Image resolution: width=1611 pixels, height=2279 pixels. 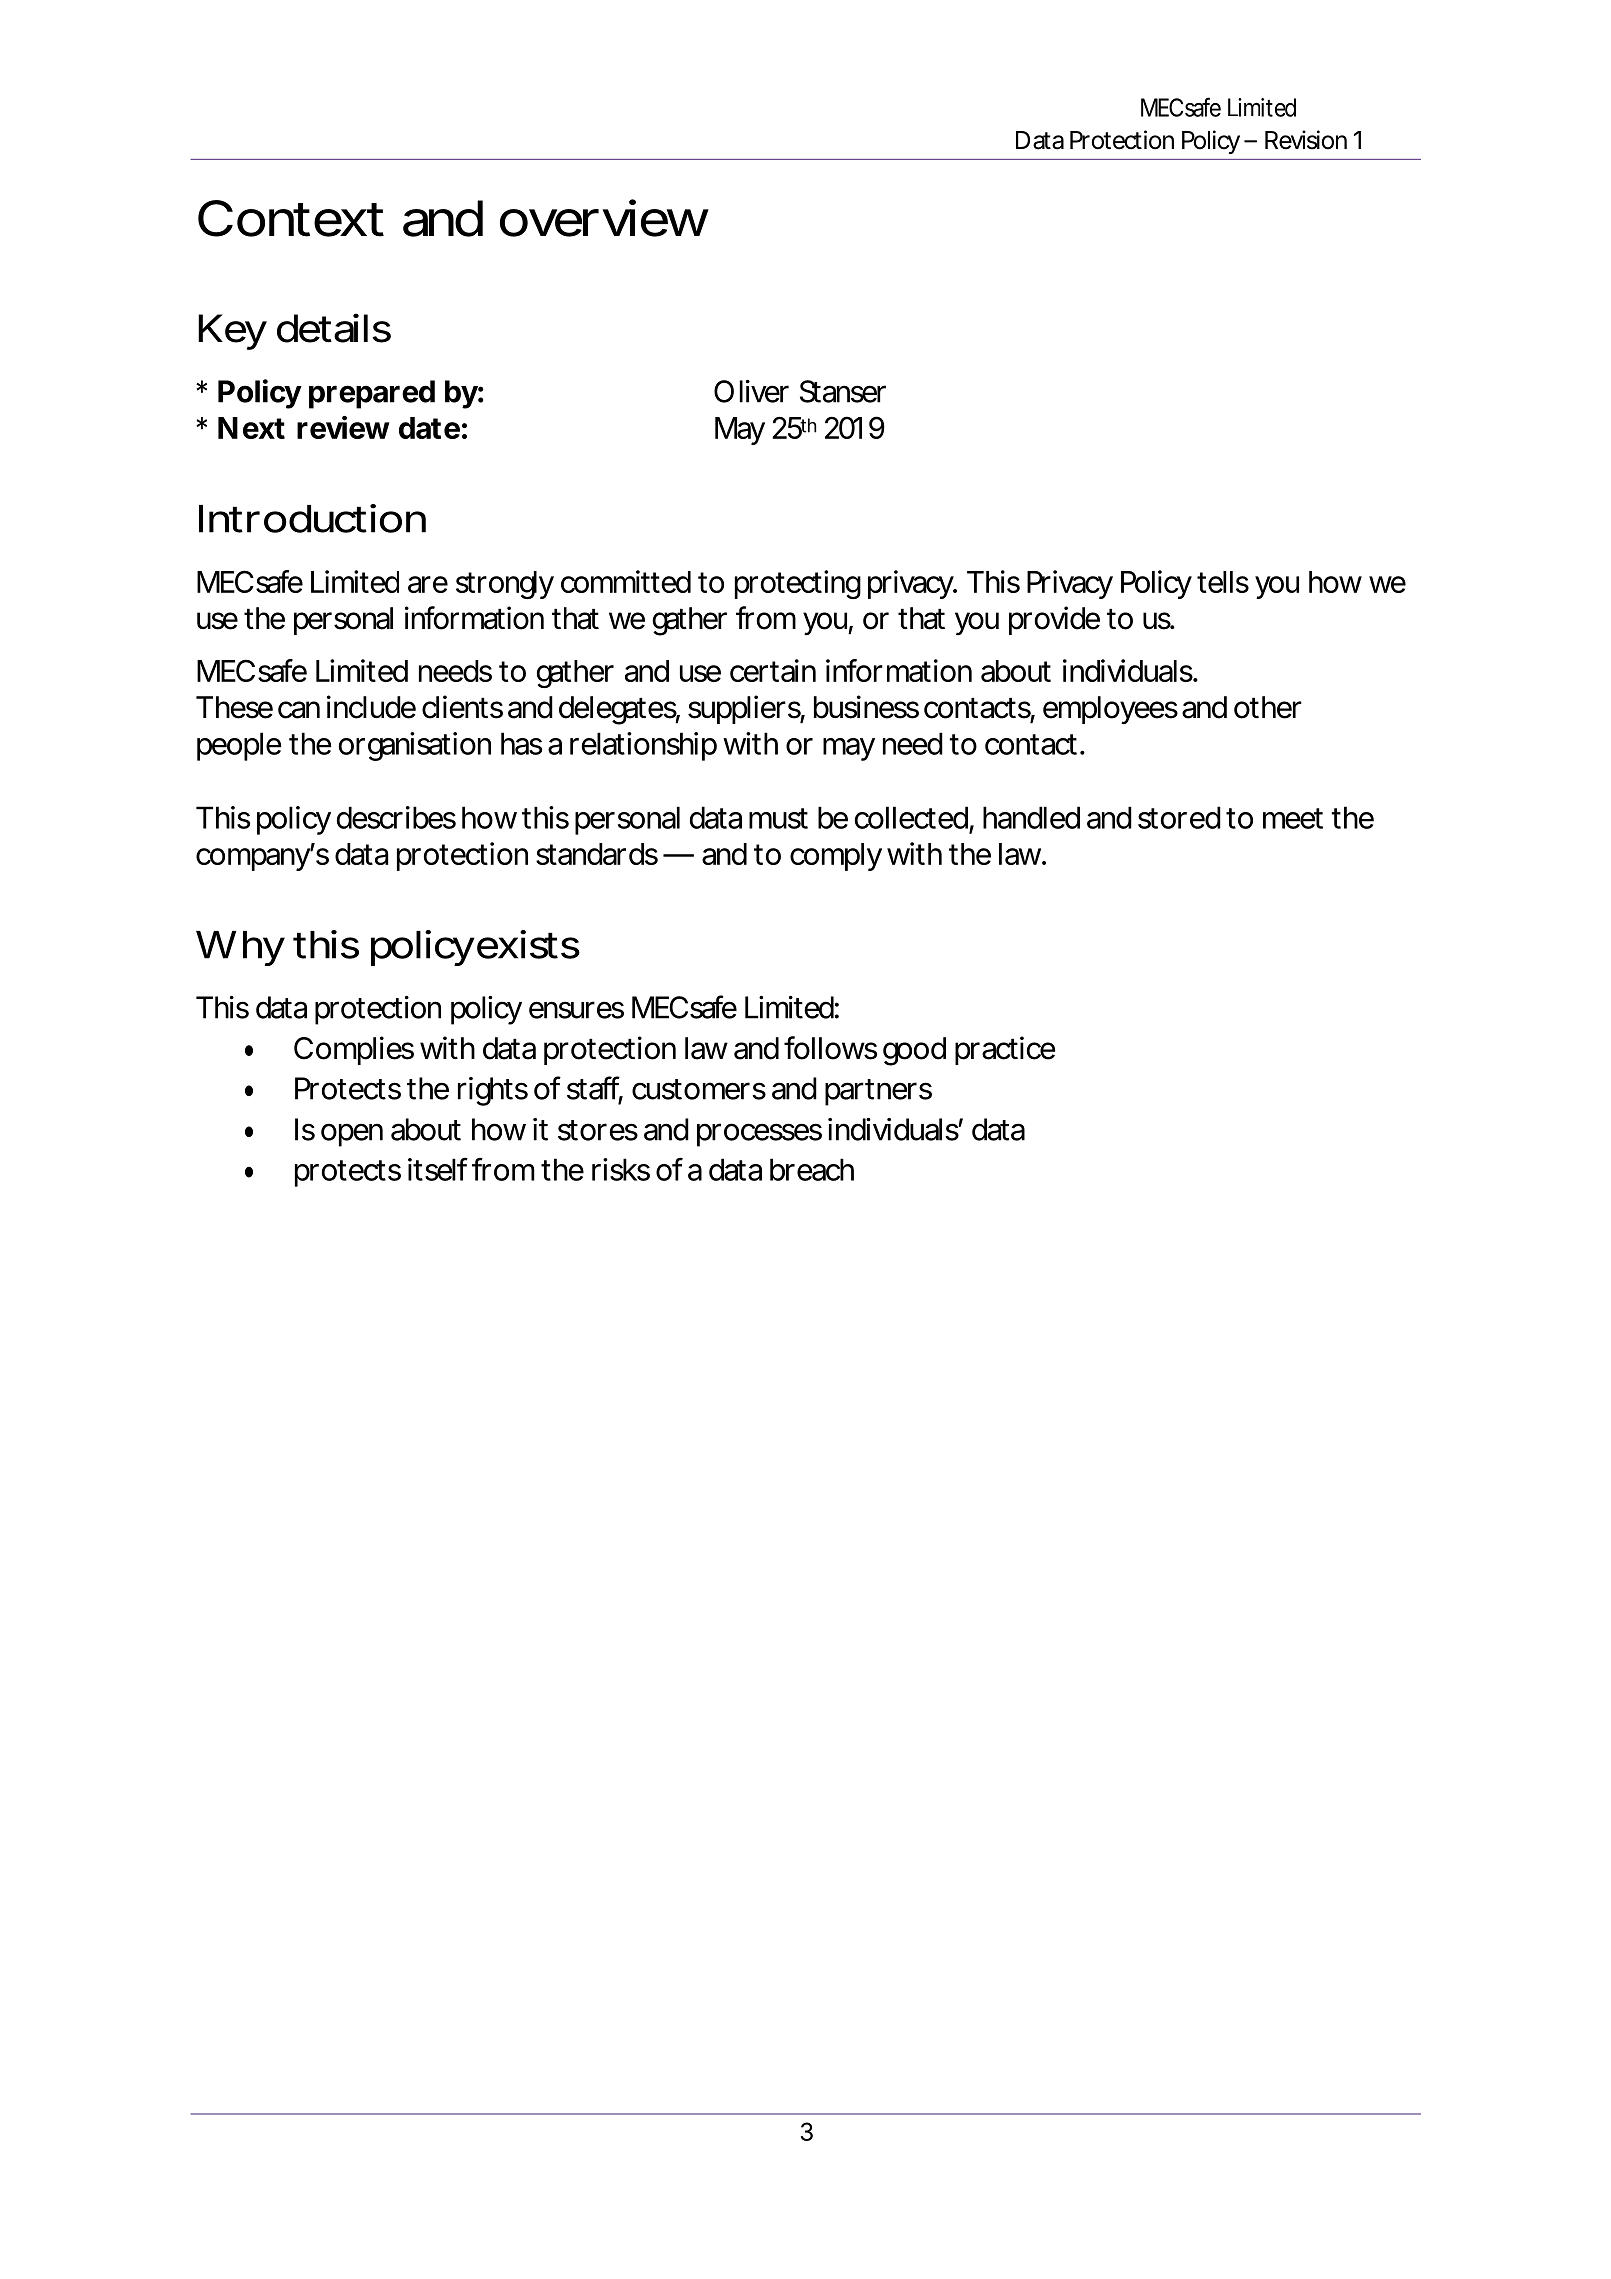 What do you see at coordinates (371, 707) in the screenshot?
I see `include` at bounding box center [371, 707].
